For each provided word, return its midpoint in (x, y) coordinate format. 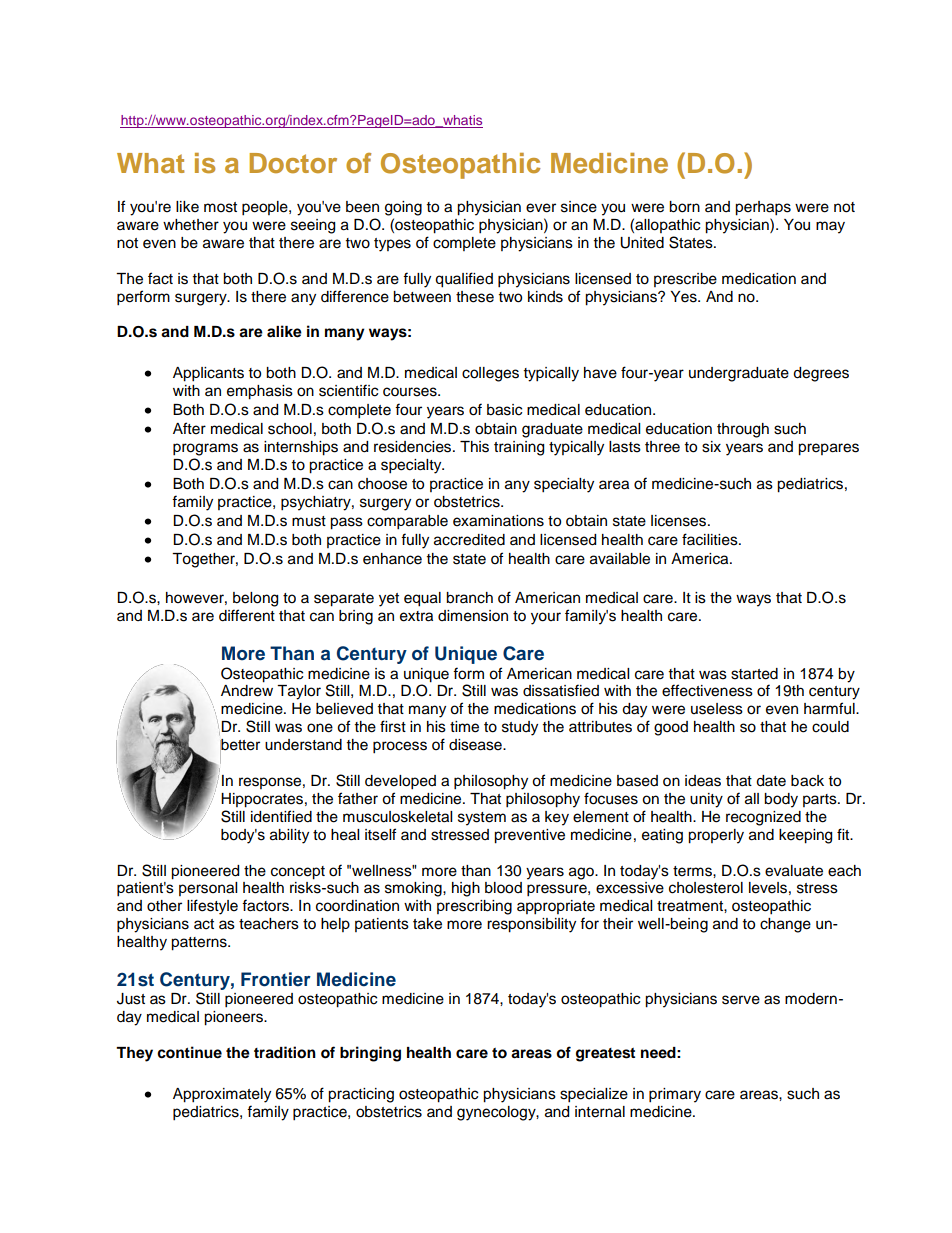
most (220, 207)
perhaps (763, 208)
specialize (594, 1095)
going (403, 208)
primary (675, 1095)
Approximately (222, 1095)
